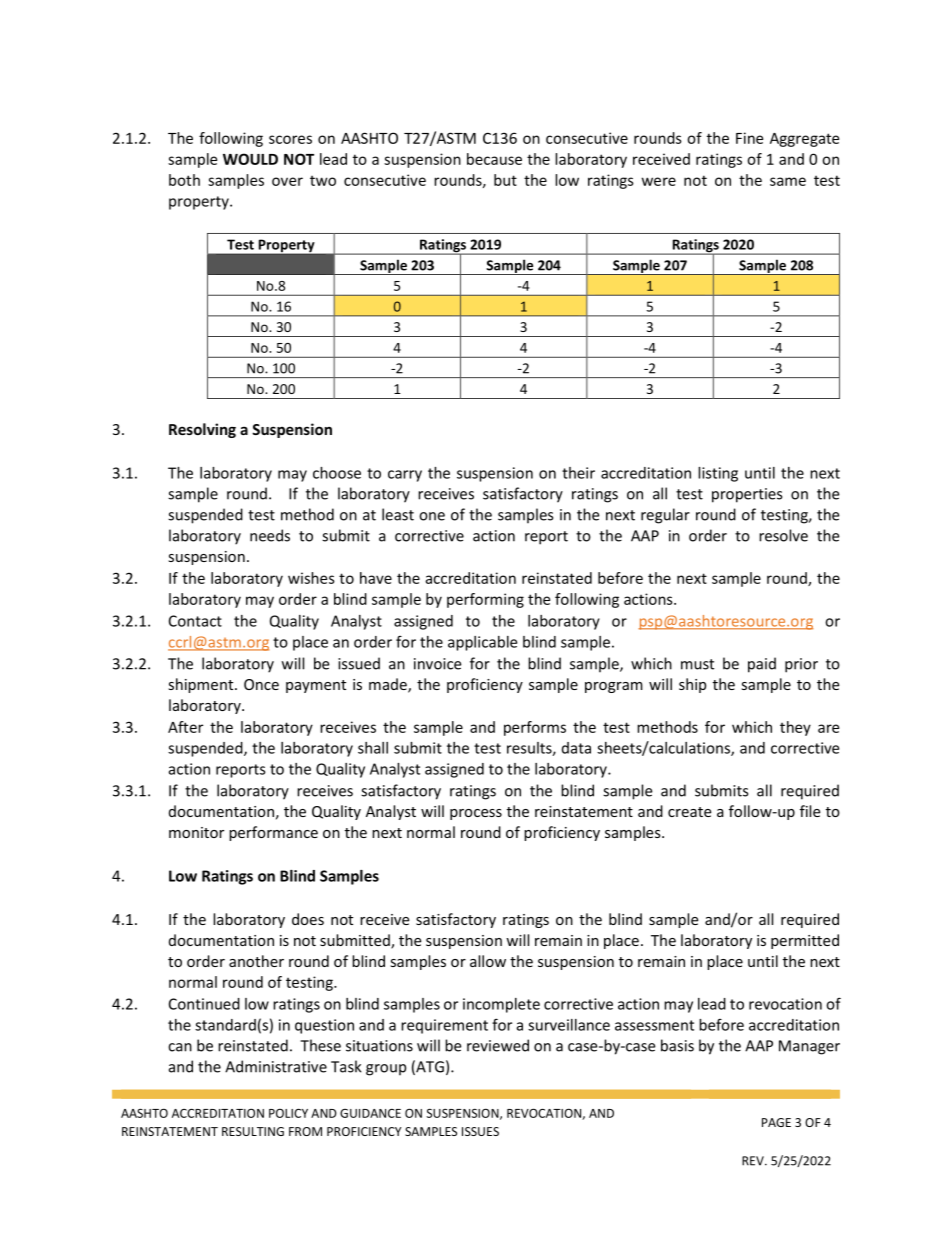 The image size is (952, 1233). What do you see at coordinates (762, 665) in the image?
I see `paid` at bounding box center [762, 665].
